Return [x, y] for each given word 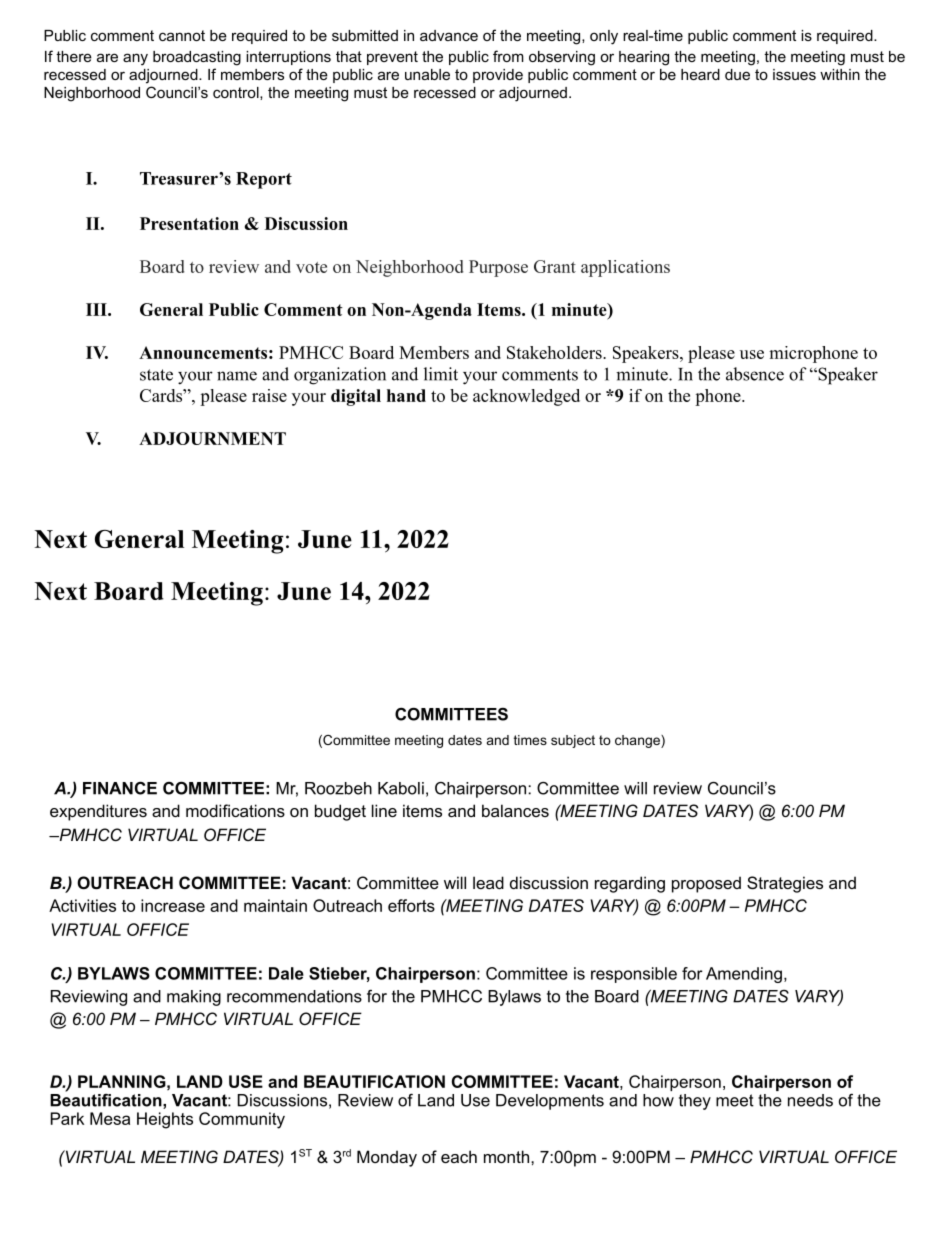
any [135, 59]
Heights [165, 1120]
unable [427, 74]
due [737, 74]
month [506, 1156]
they [695, 1102]
